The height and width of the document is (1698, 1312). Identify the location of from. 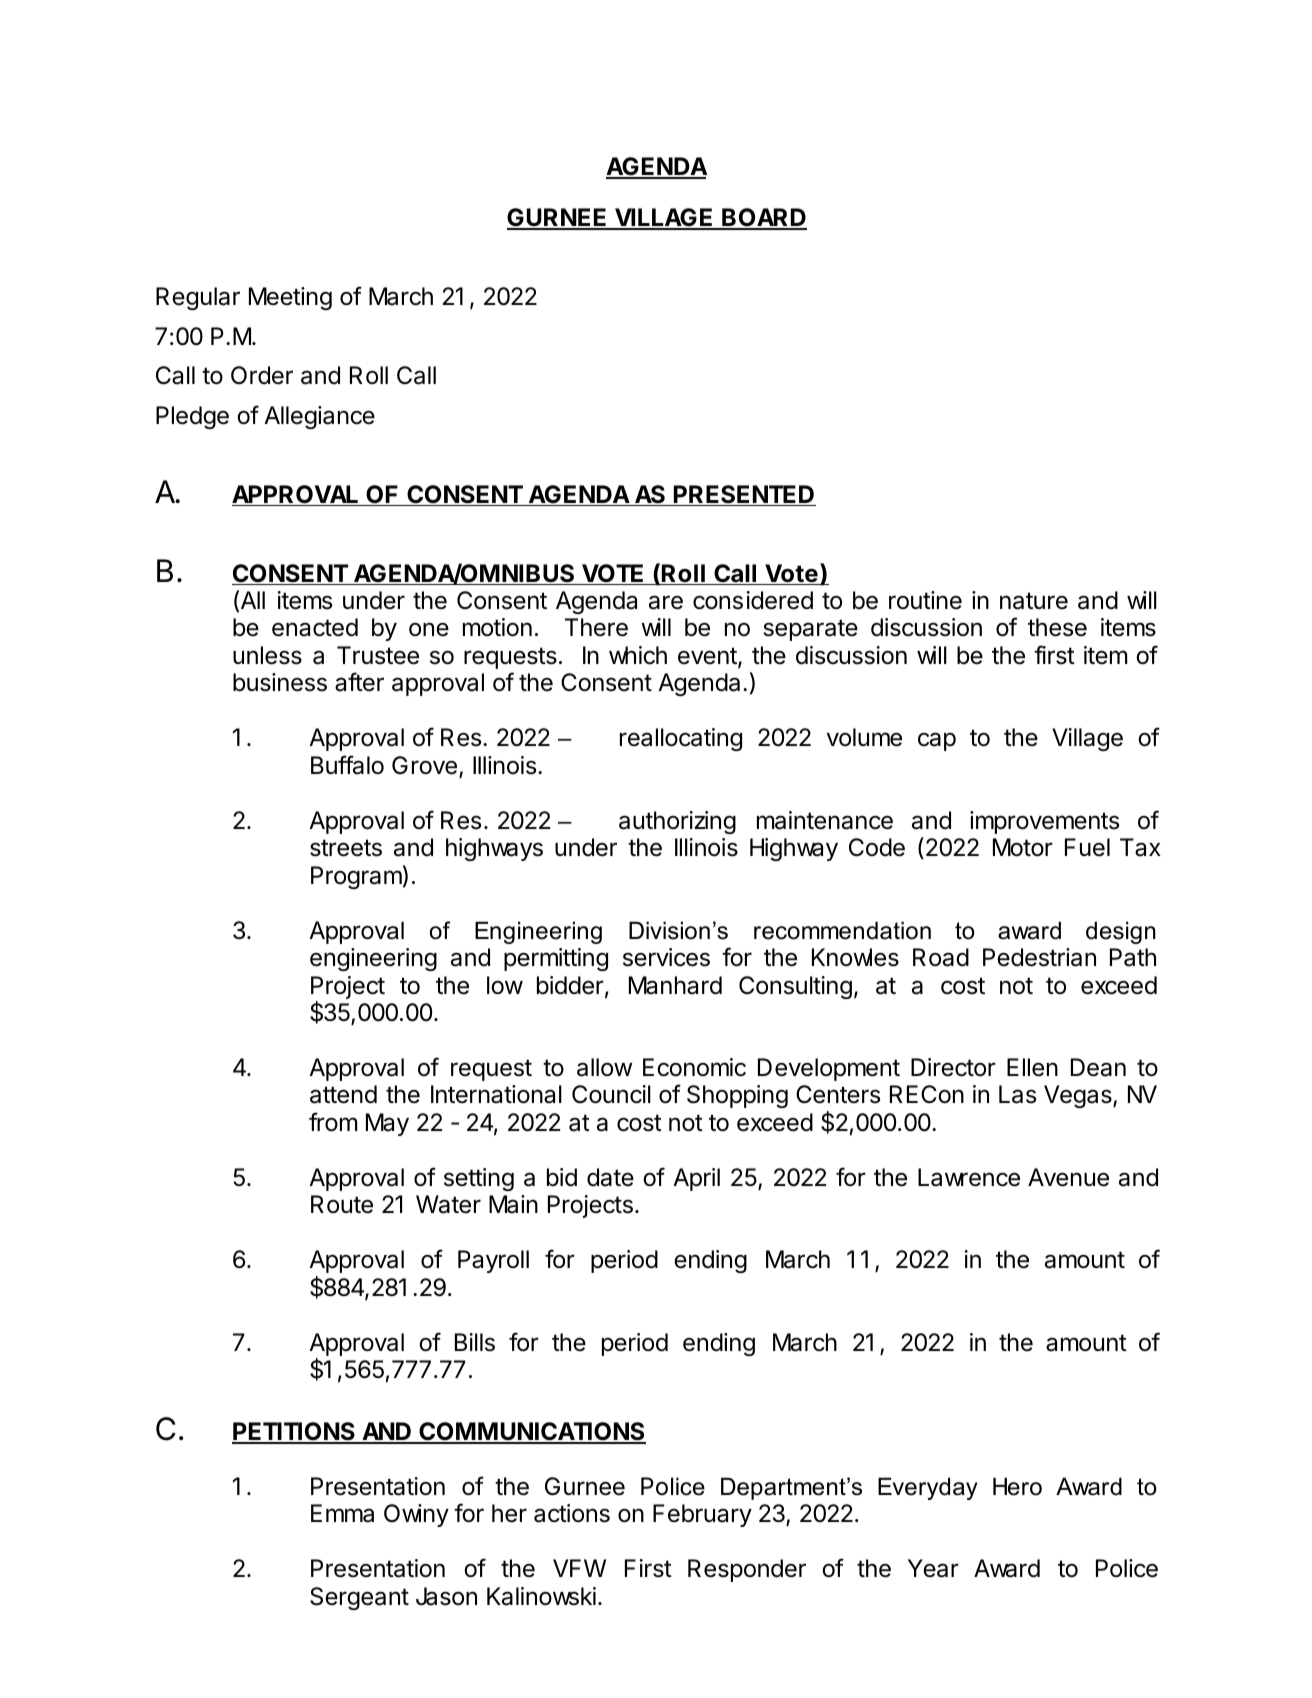
(333, 1122).
